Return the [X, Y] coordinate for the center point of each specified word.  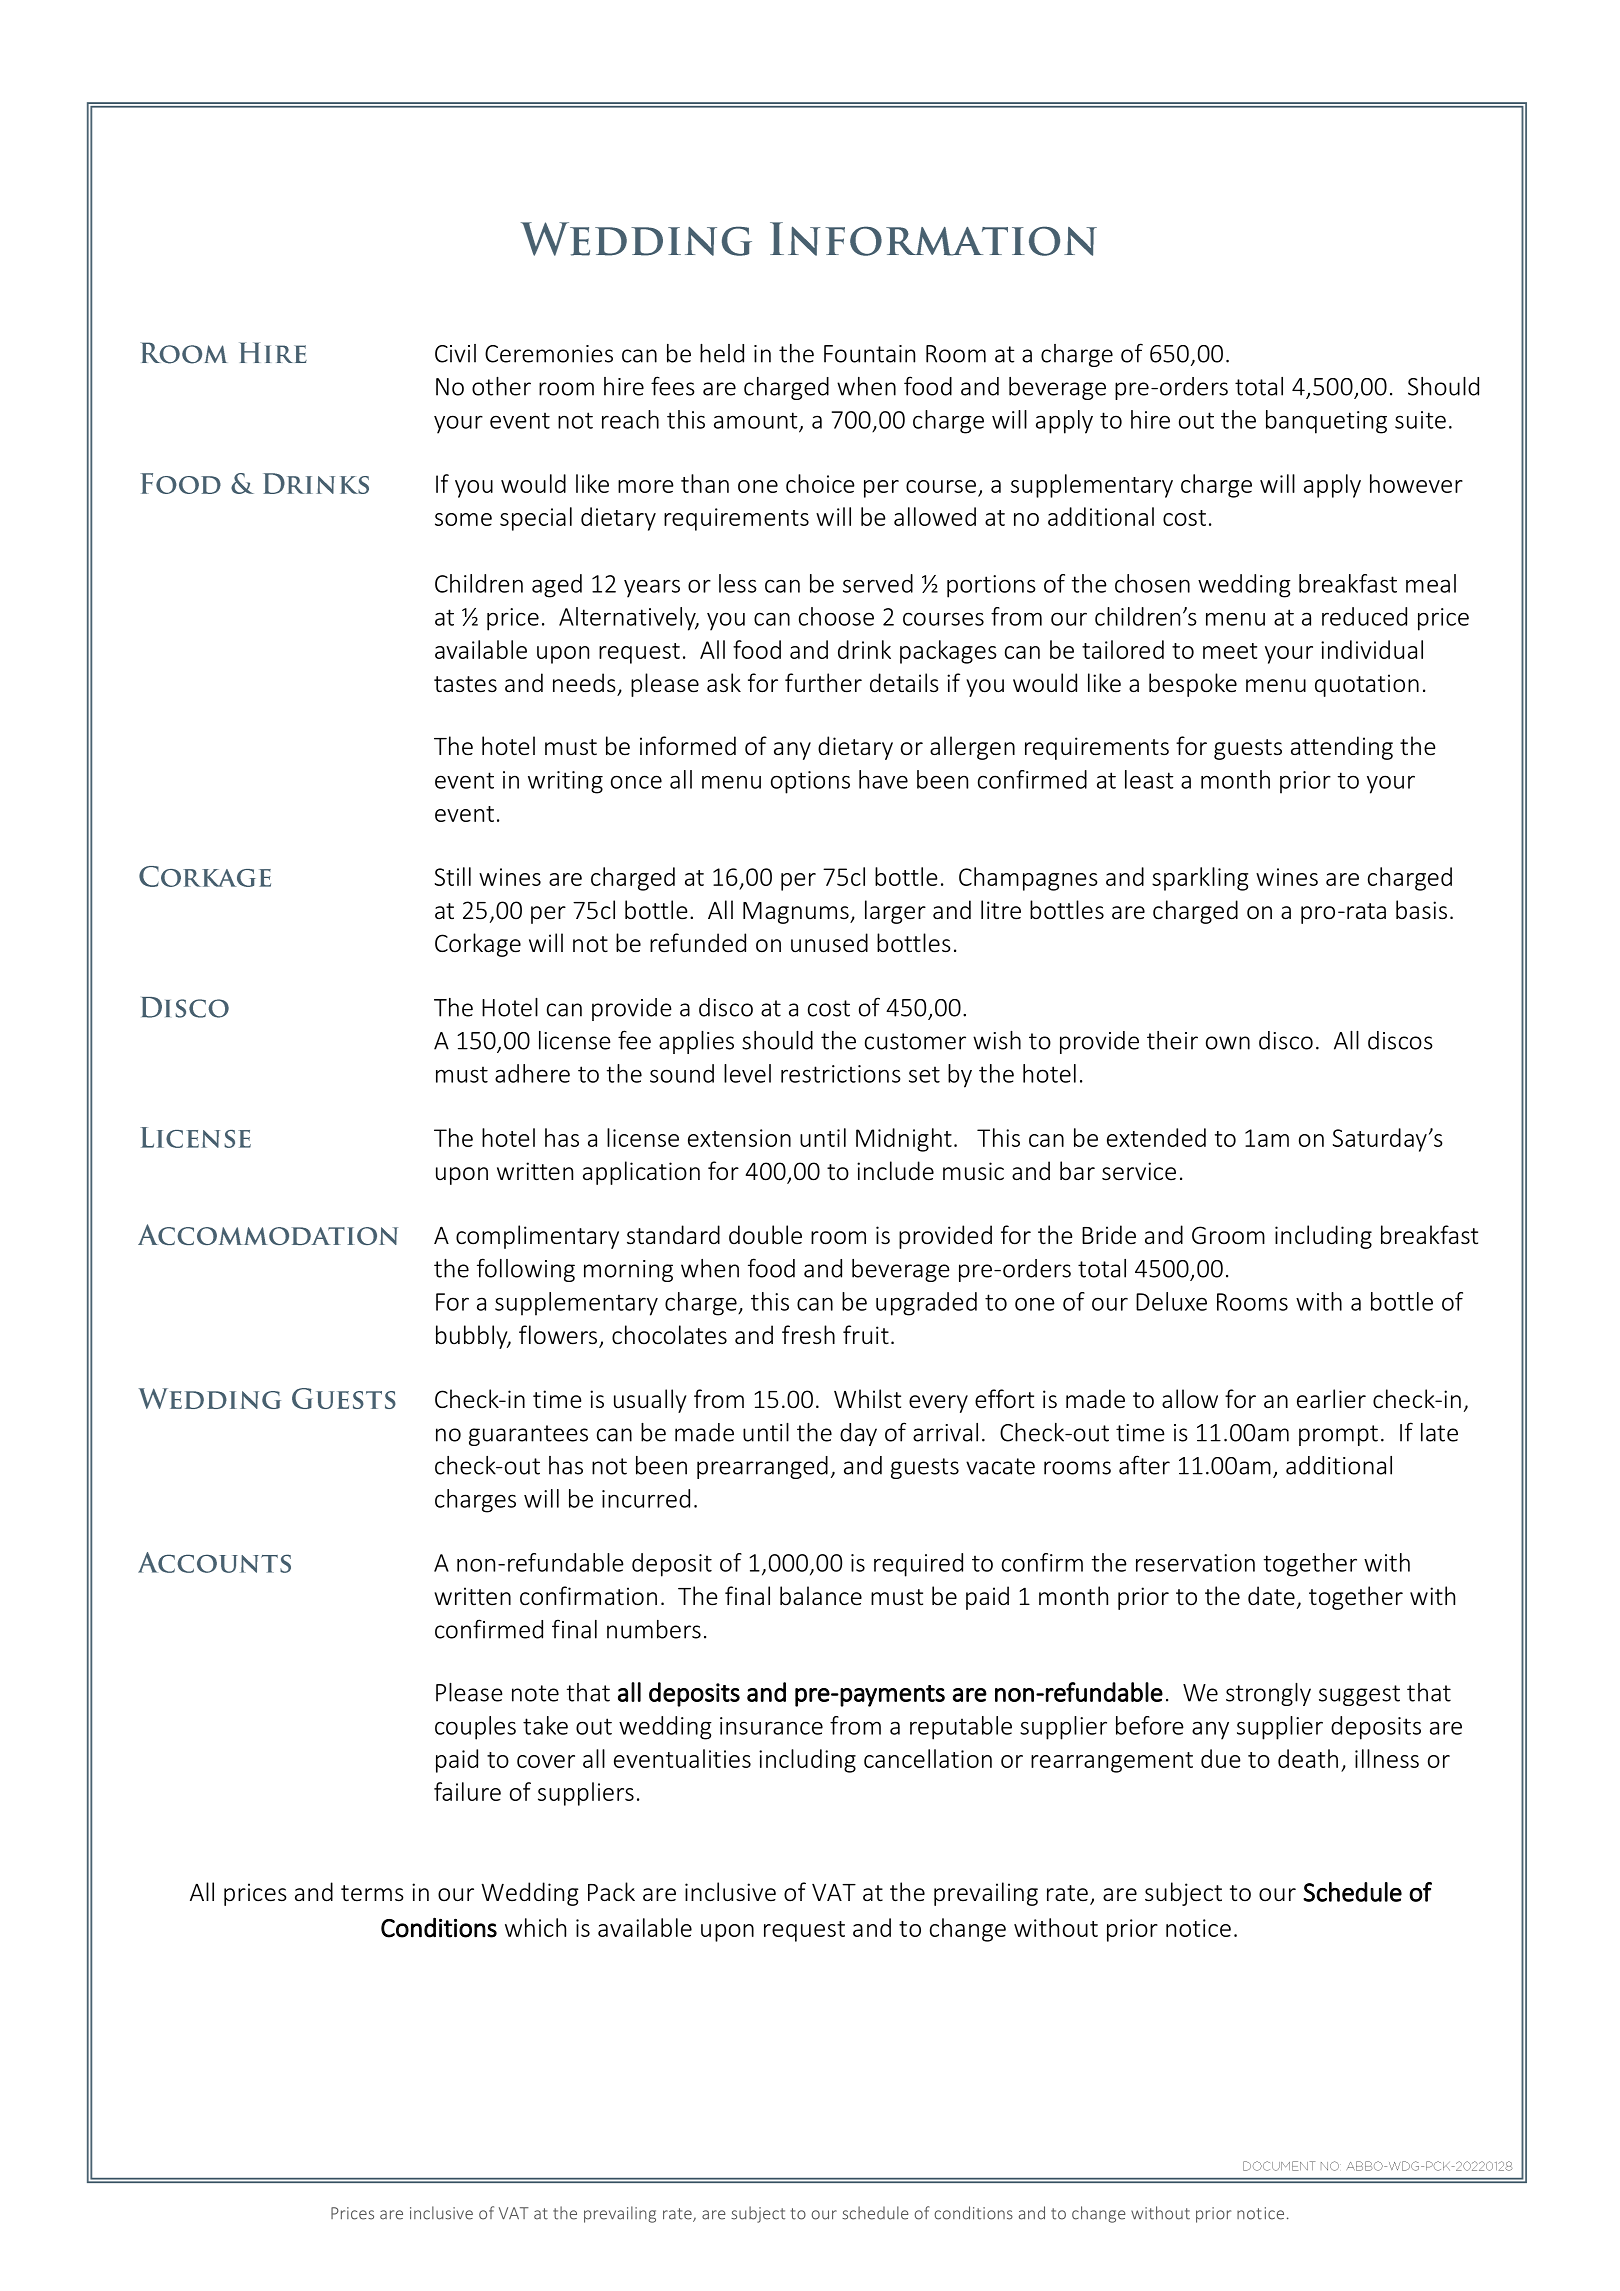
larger [895, 912]
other [501, 386]
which [535, 1927]
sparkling [1200, 879]
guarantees [528, 1435]
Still [453, 876]
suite [1420, 420]
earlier [1331, 1399]
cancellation [928, 1758]
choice [820, 483]
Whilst [867, 1398]
